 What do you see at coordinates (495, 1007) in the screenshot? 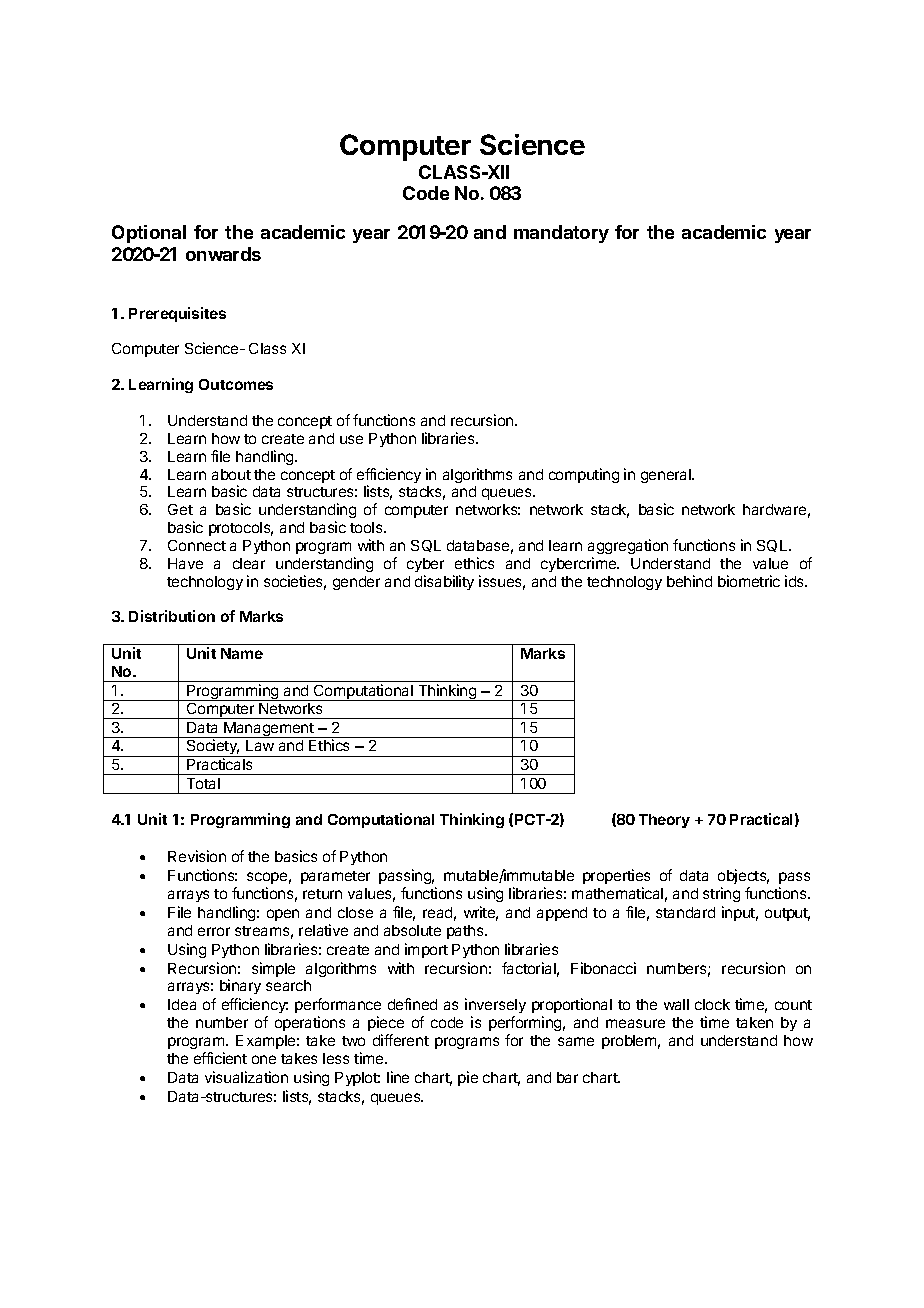
I see `inversely` at bounding box center [495, 1007].
